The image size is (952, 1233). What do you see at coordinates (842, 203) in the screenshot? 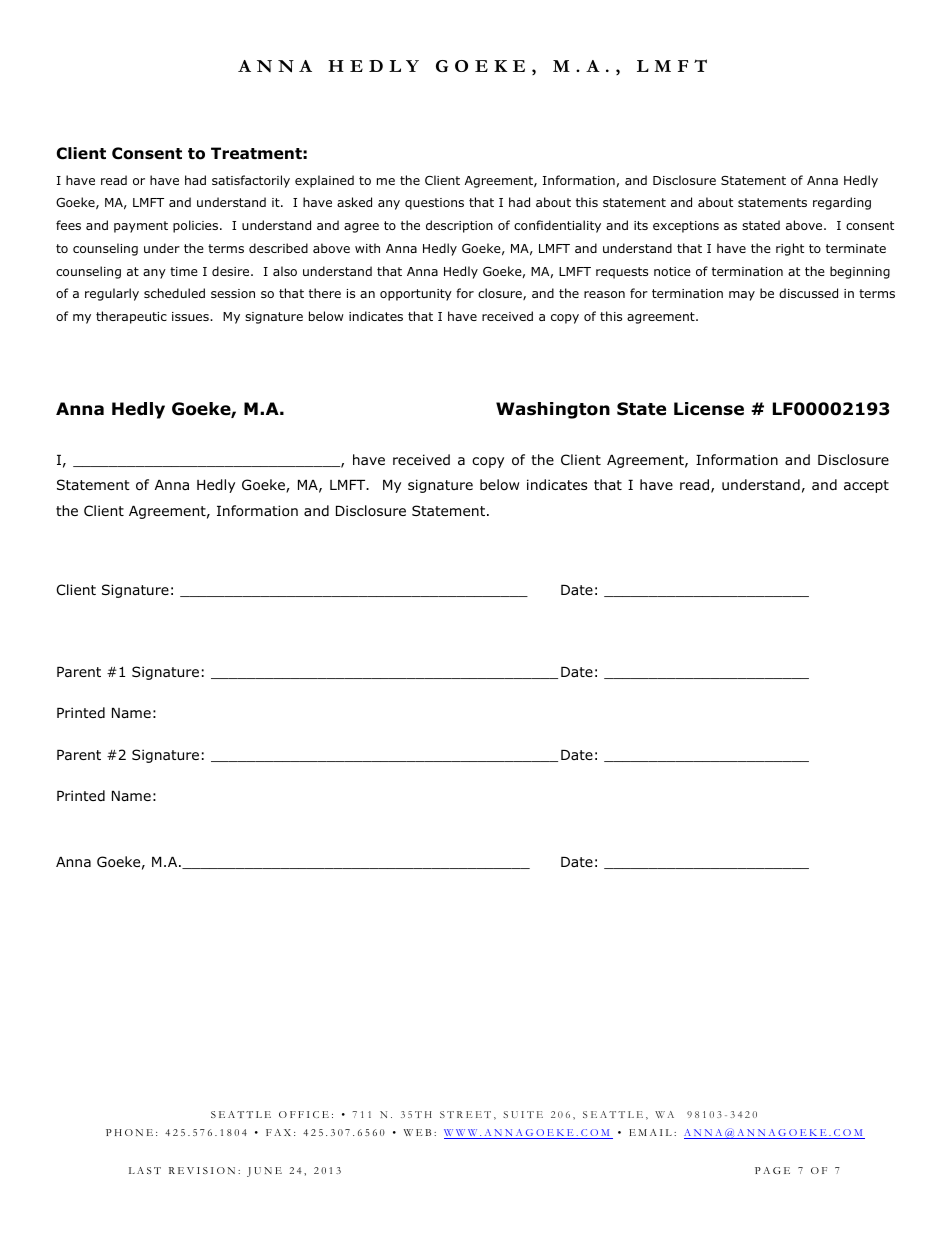
I see `regarding` at bounding box center [842, 203].
